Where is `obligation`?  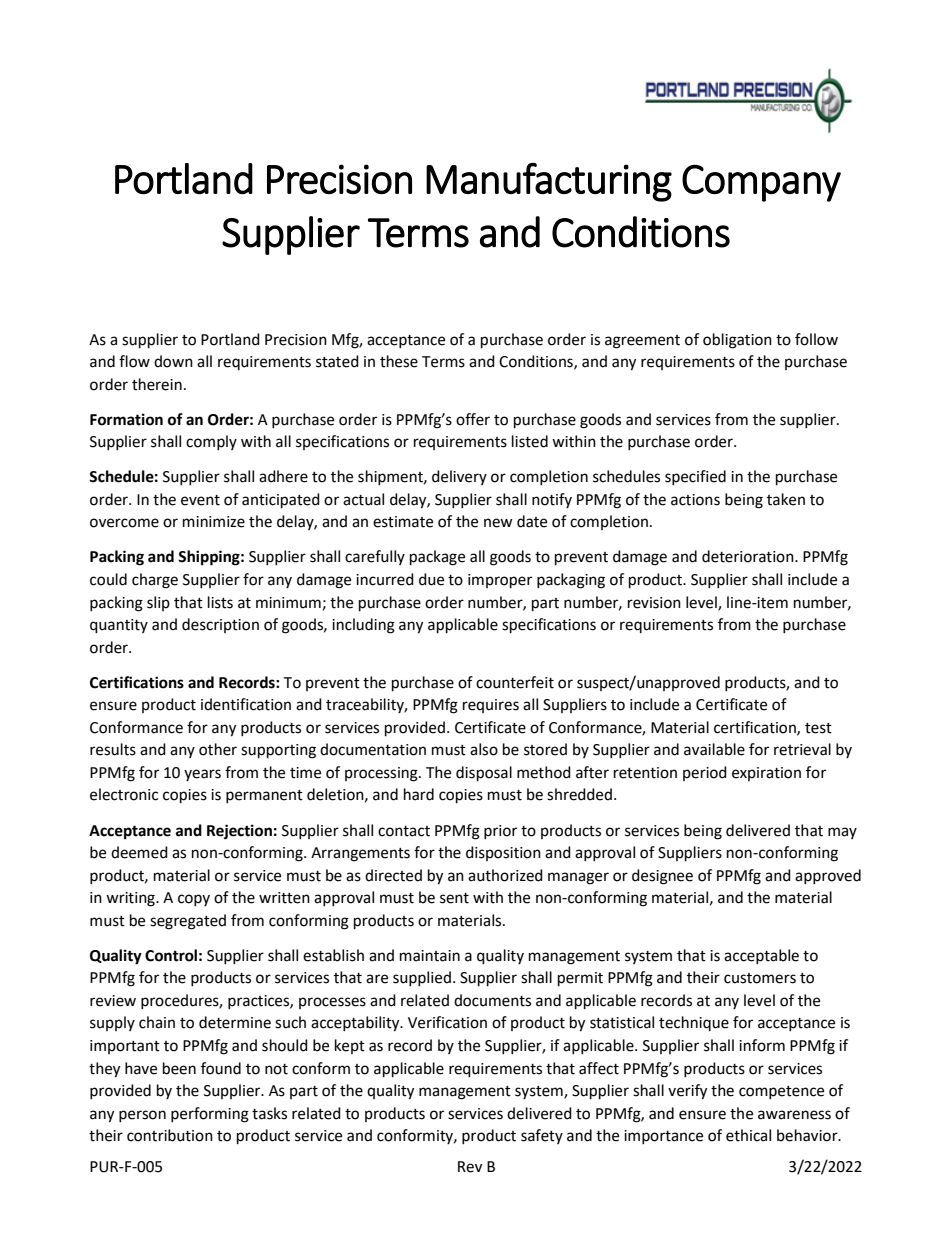
obligation is located at coordinates (737, 341).
